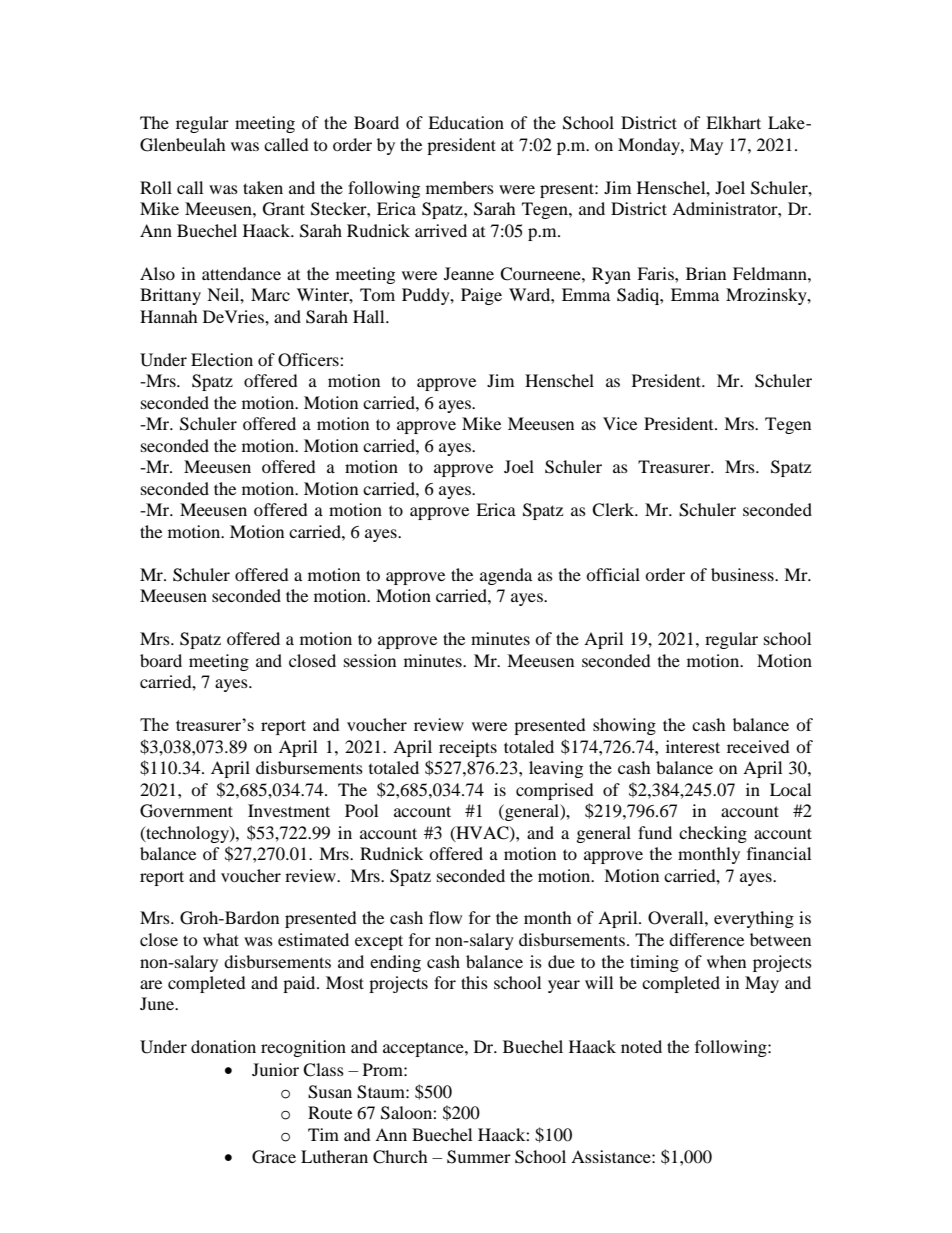 This document has width=952, height=1233. What do you see at coordinates (506, 576) in the document?
I see `agenda` at bounding box center [506, 576].
